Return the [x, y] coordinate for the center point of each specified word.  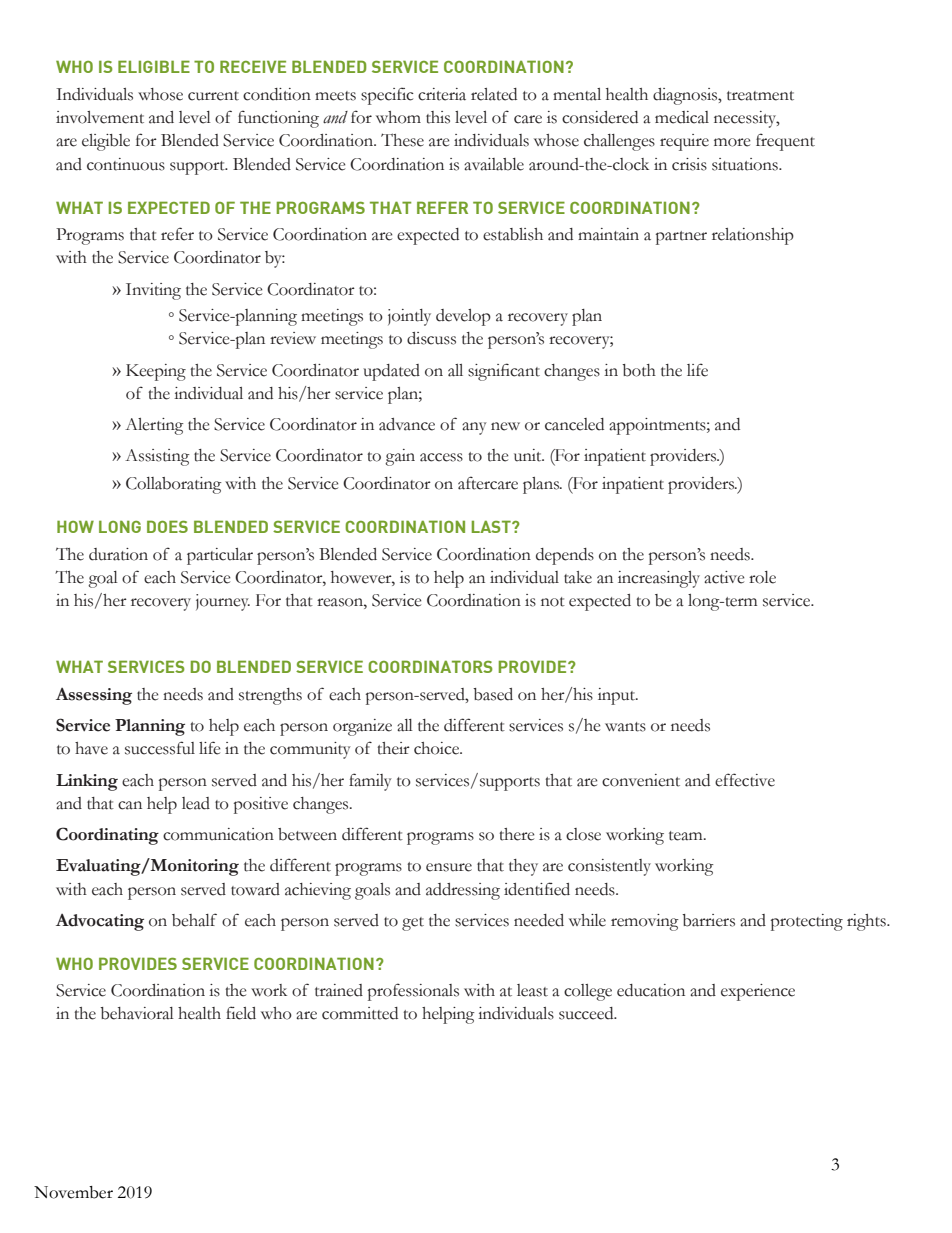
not [553, 602]
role [762, 577]
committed [360, 1013]
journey [223, 602]
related [494, 94]
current [213, 96]
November [73, 1192]
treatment [760, 96]
